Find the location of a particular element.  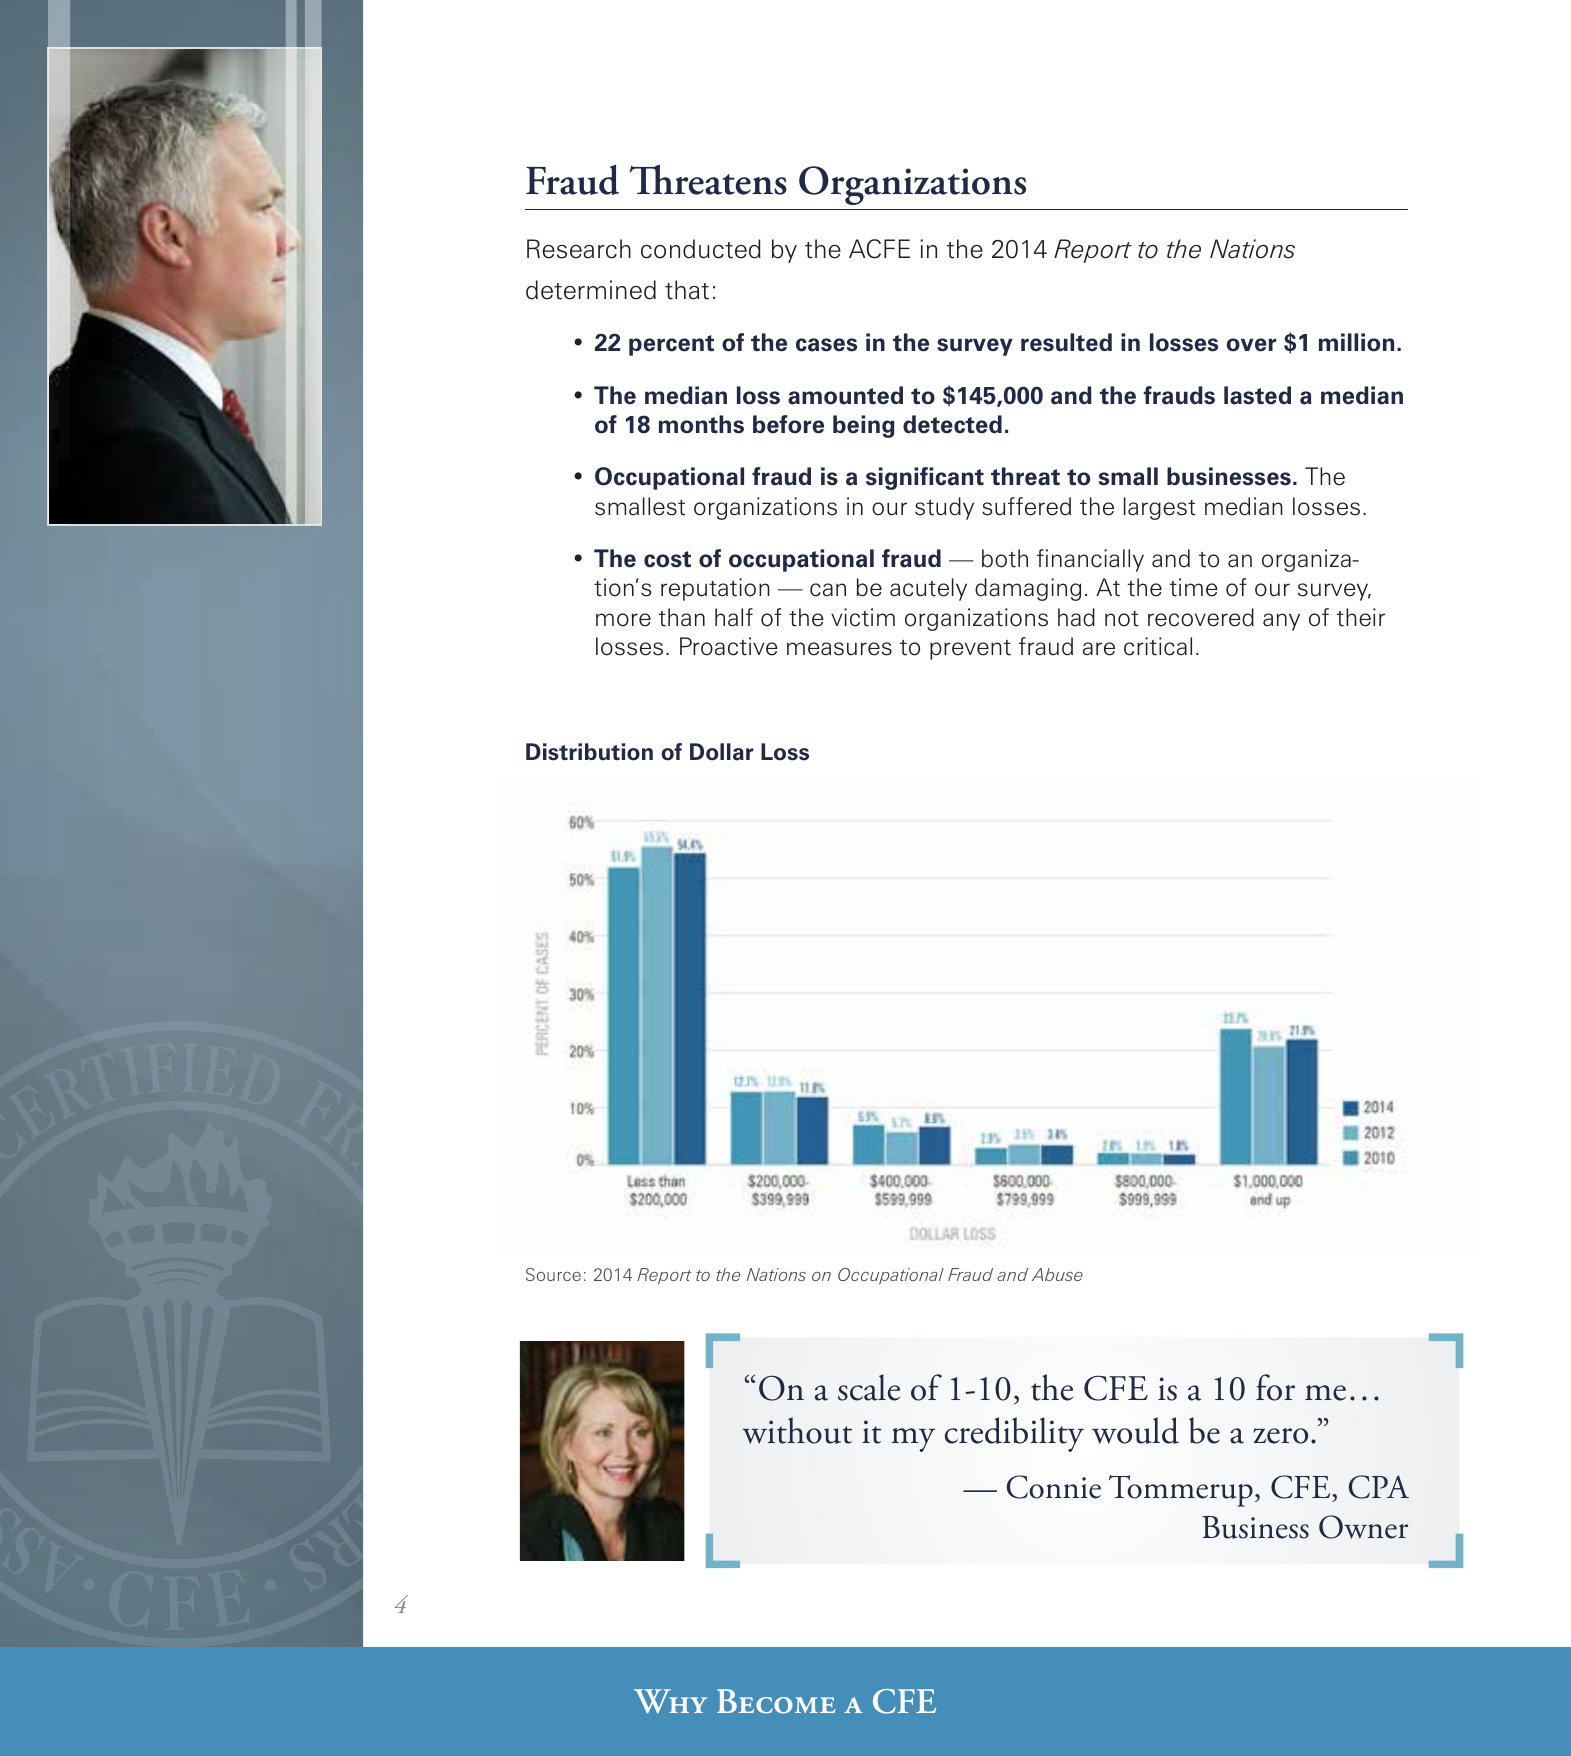

Abuse is located at coordinates (1057, 1274).
